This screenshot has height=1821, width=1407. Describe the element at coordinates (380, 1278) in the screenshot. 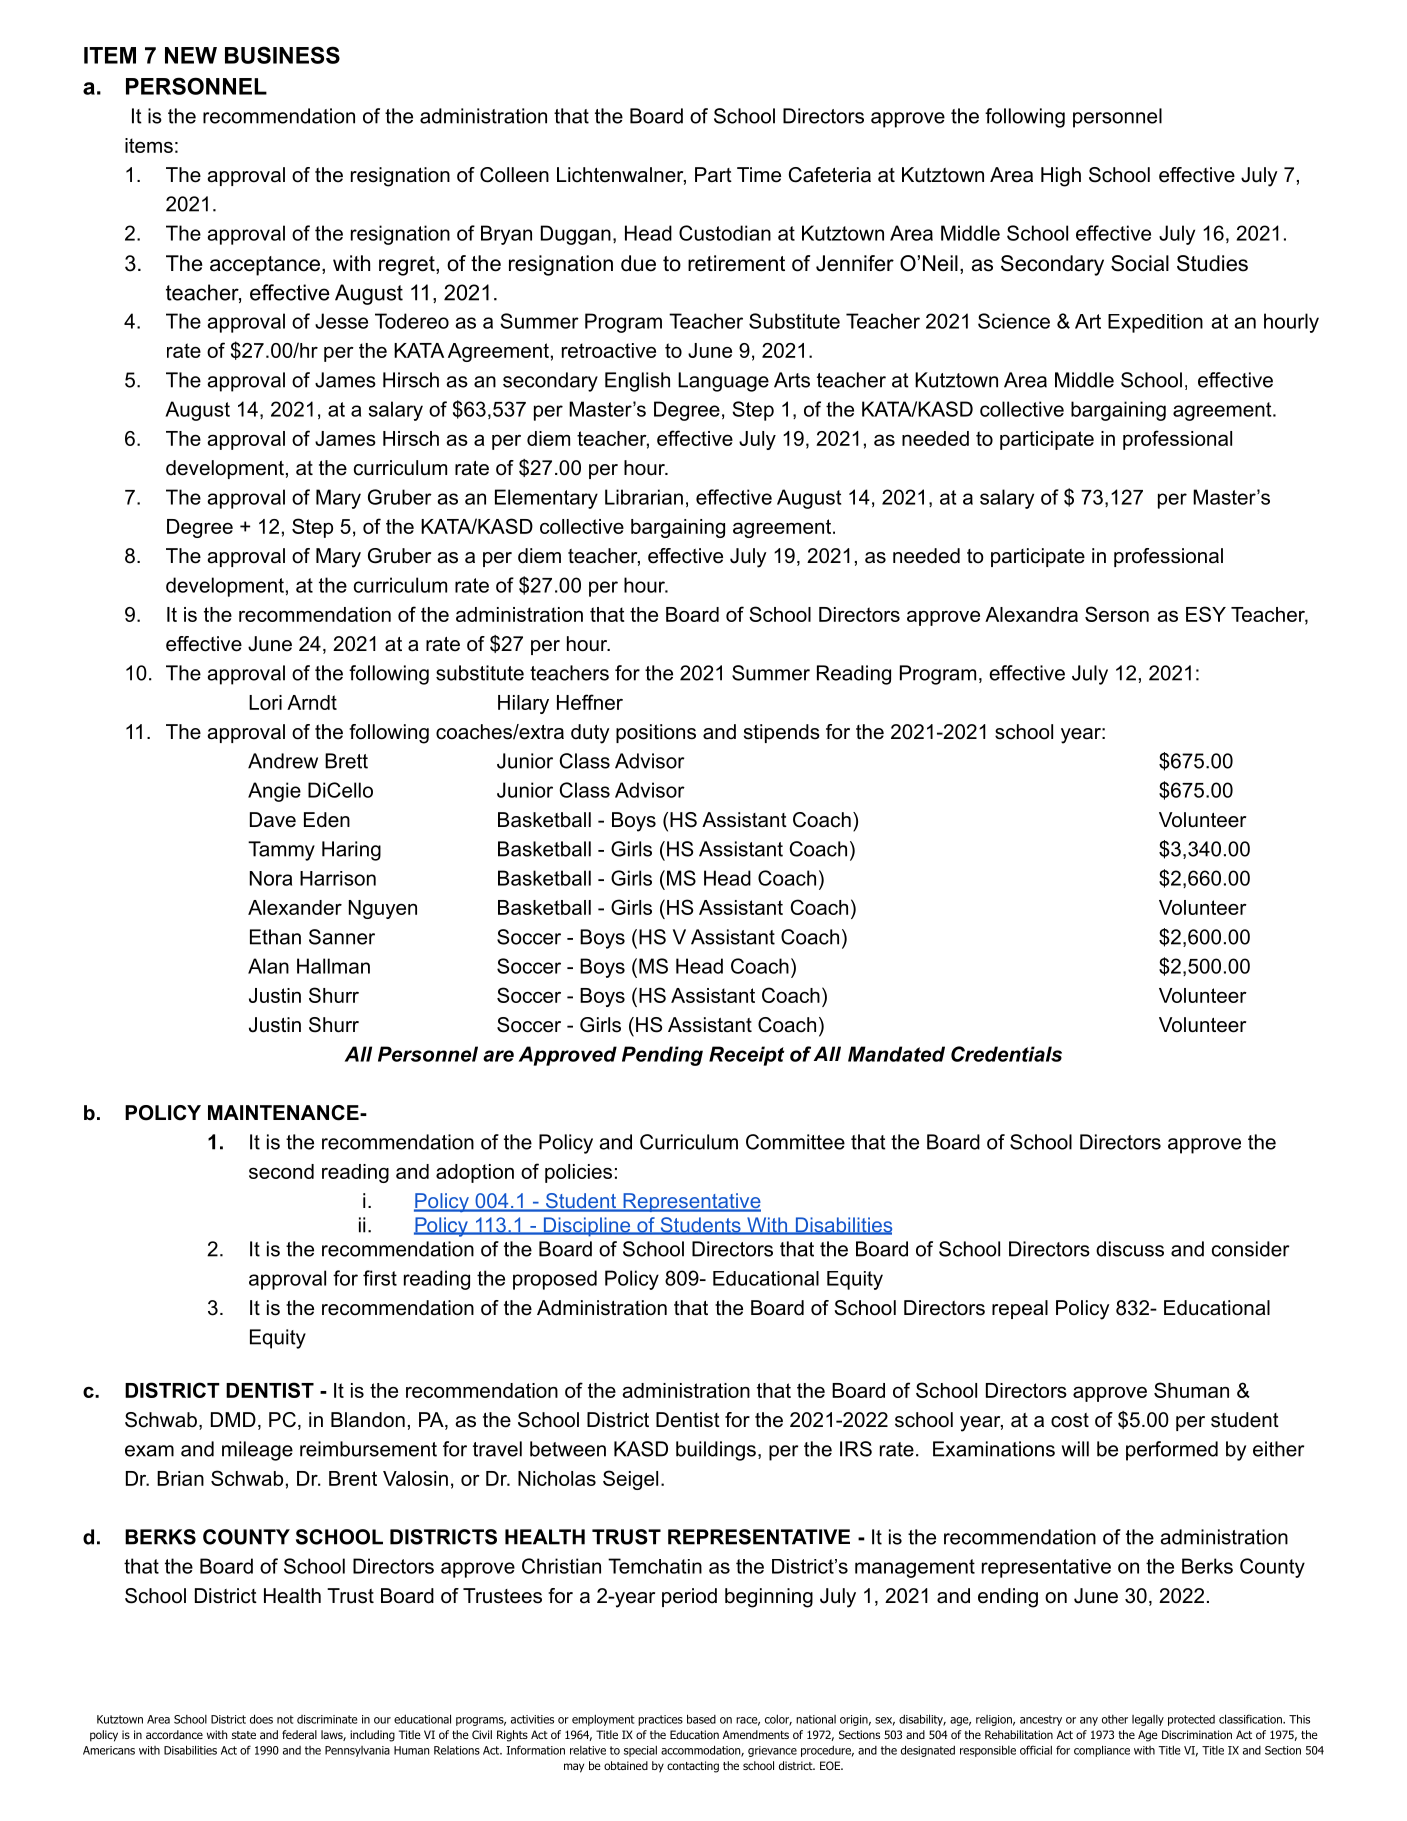

I see `first` at that location.
